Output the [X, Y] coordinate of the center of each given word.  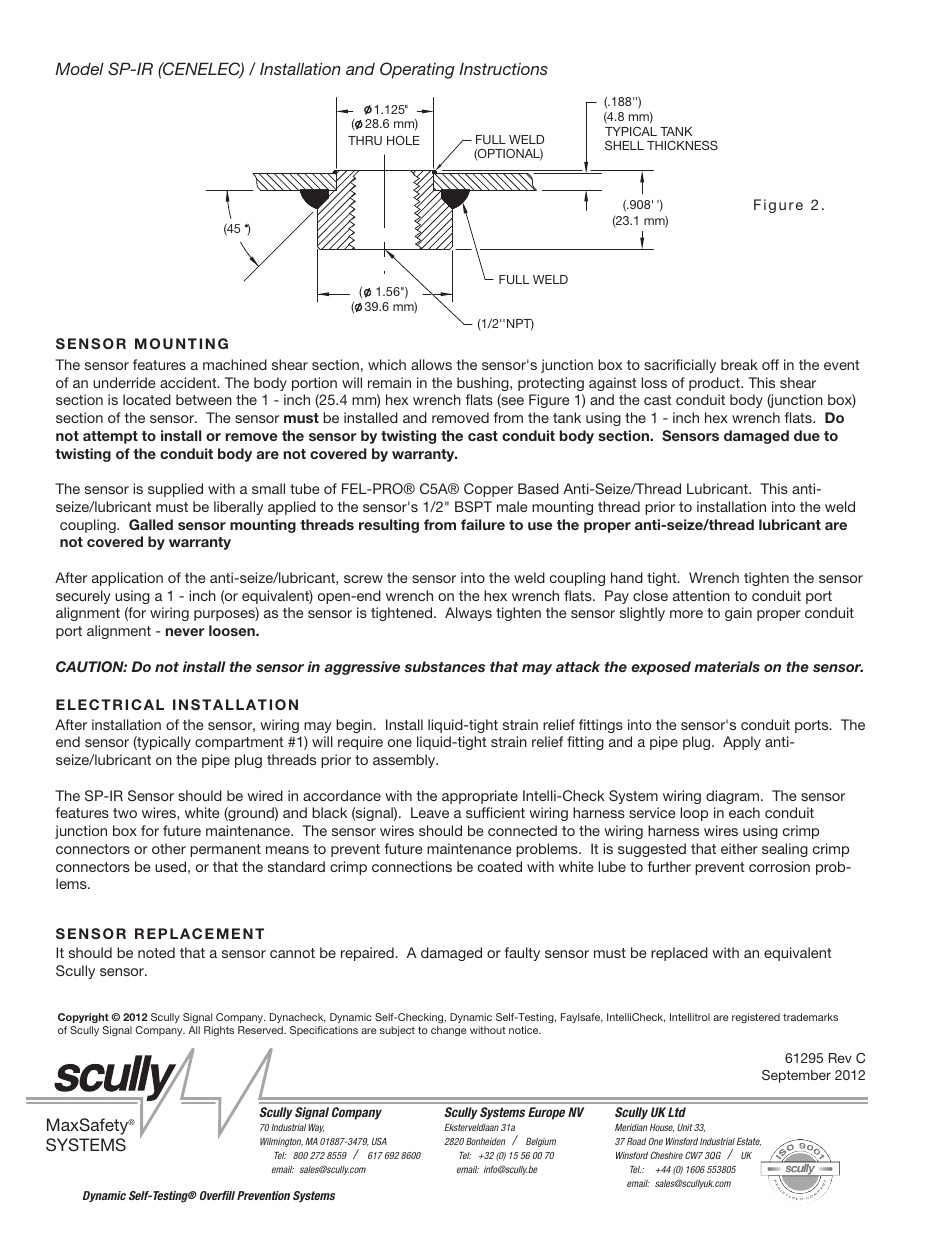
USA [379, 1141]
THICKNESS [682, 145]
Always [468, 614]
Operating [417, 70]
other [169, 848]
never [185, 632]
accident [189, 382]
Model [79, 68]
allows [431, 364]
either [739, 848]
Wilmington [281, 1142]
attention [701, 595]
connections [412, 866]
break [739, 364]
